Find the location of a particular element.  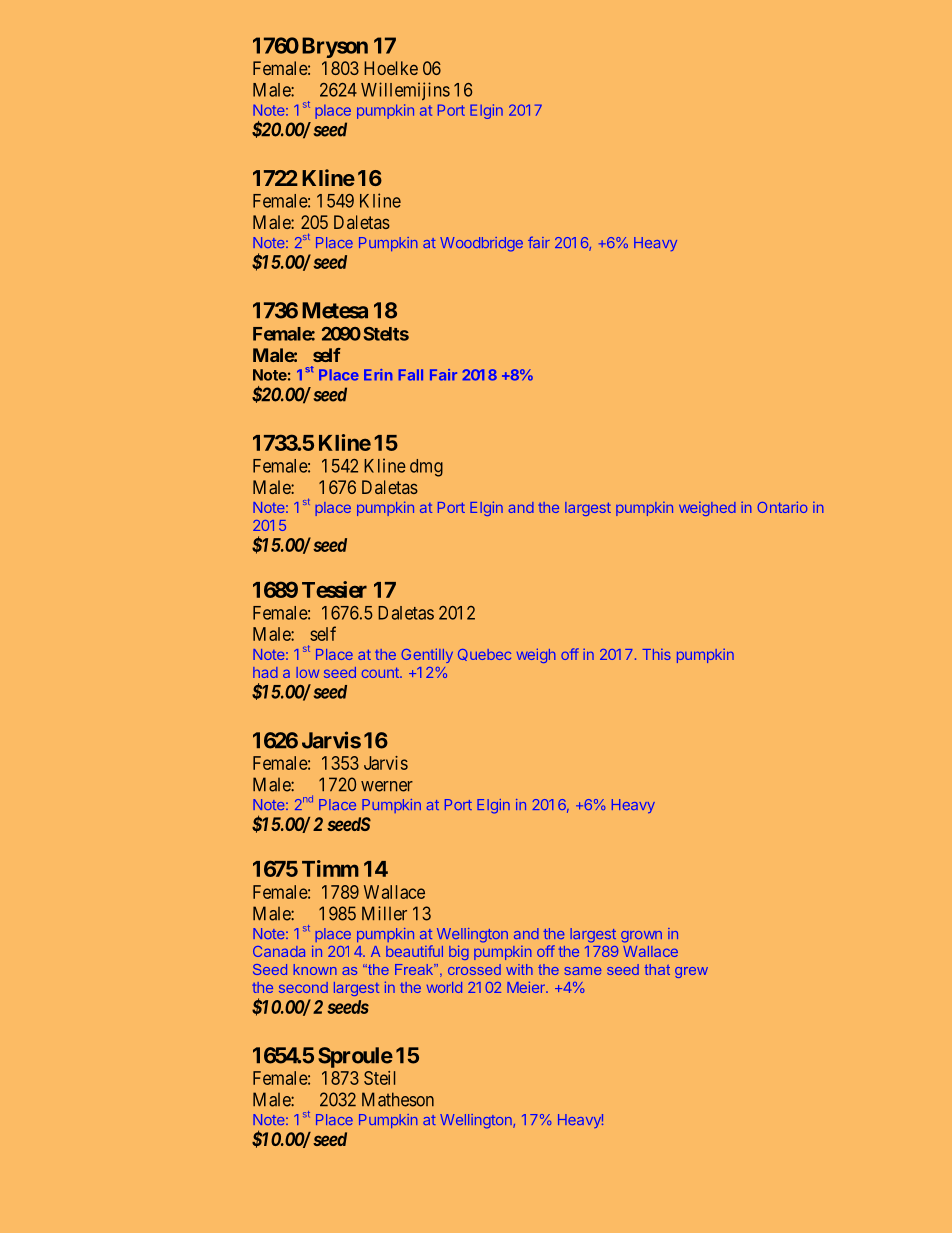

Matheson is located at coordinates (398, 1099).
